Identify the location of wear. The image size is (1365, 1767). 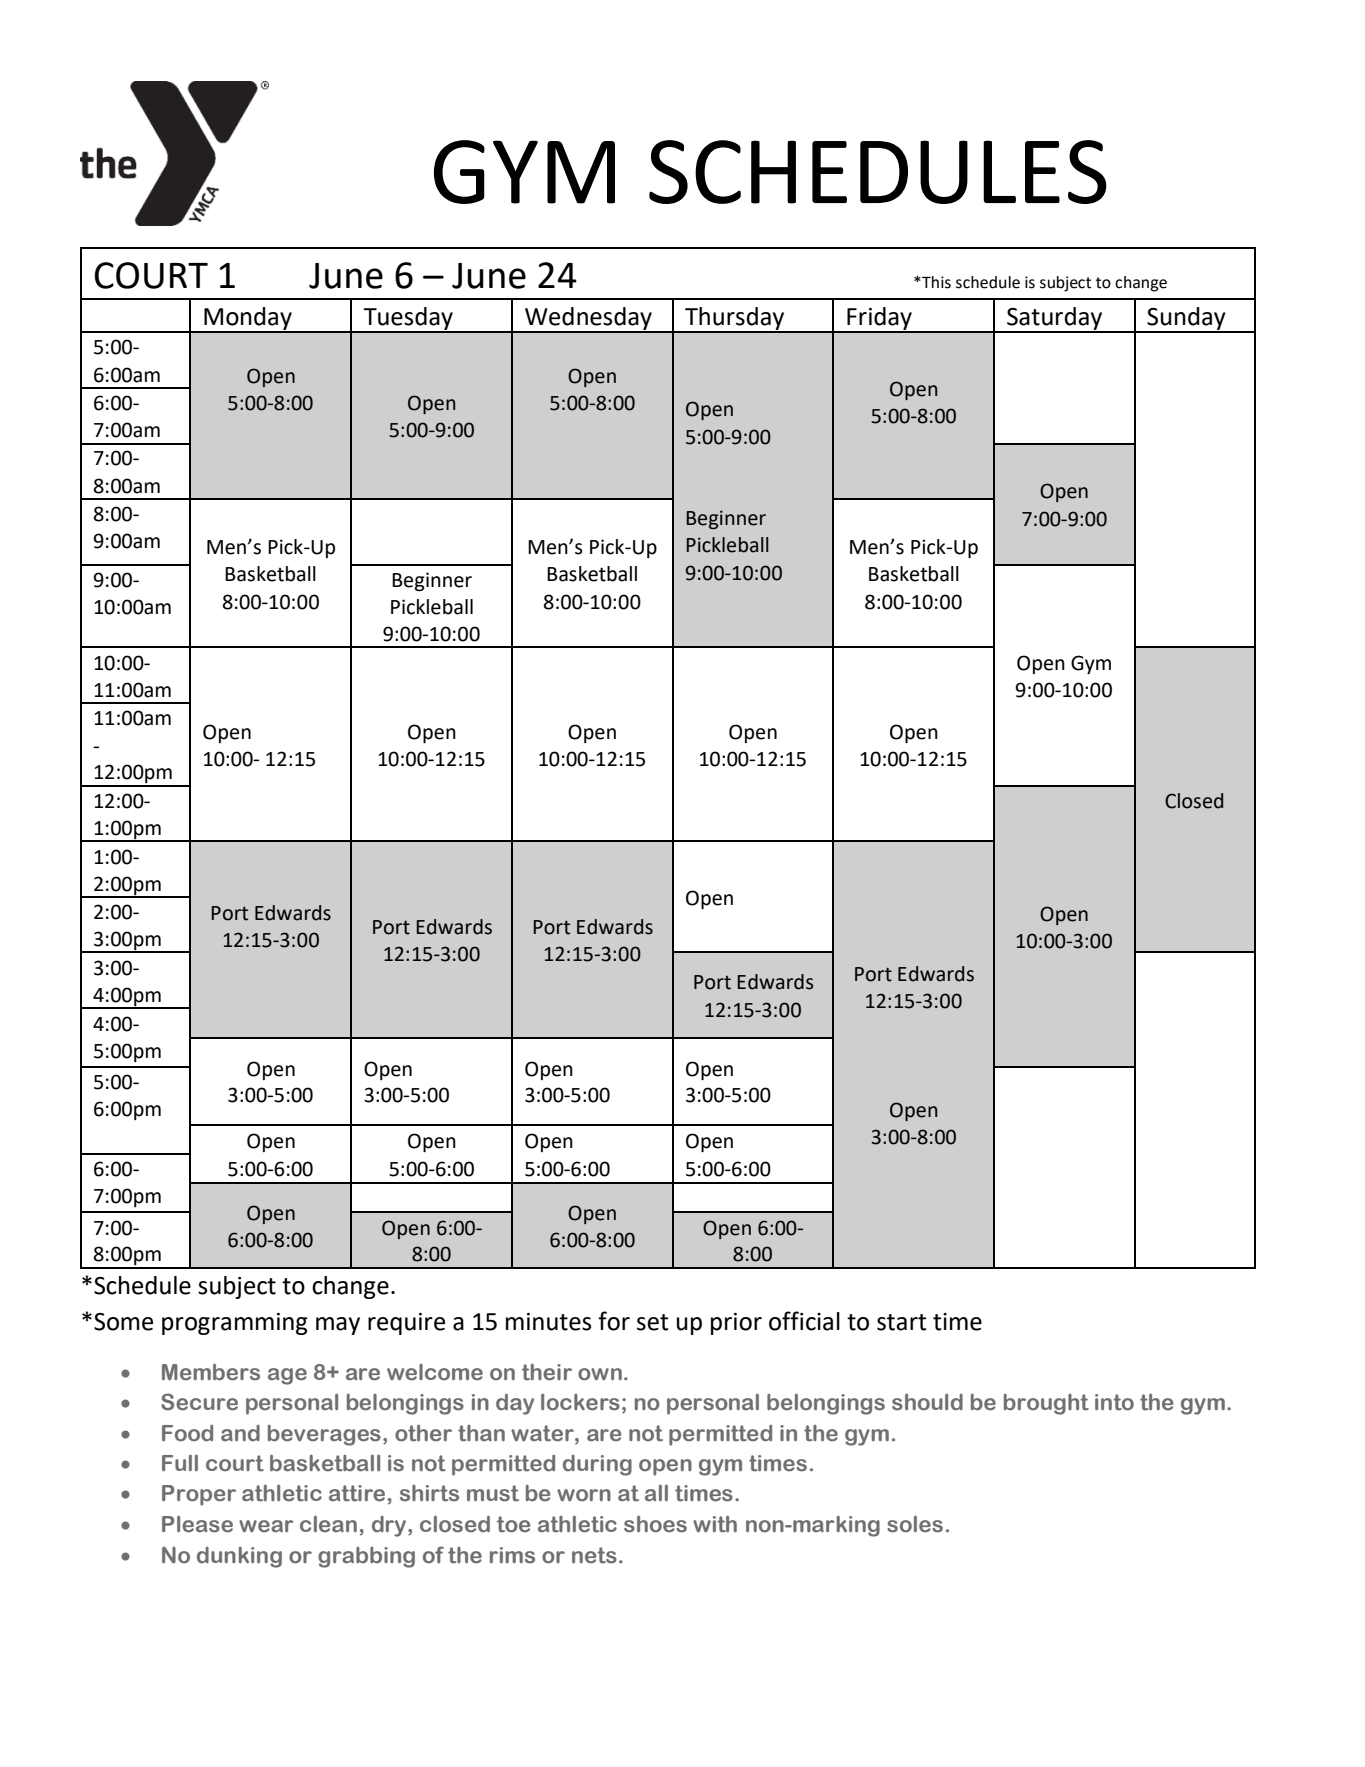
(266, 1526).
